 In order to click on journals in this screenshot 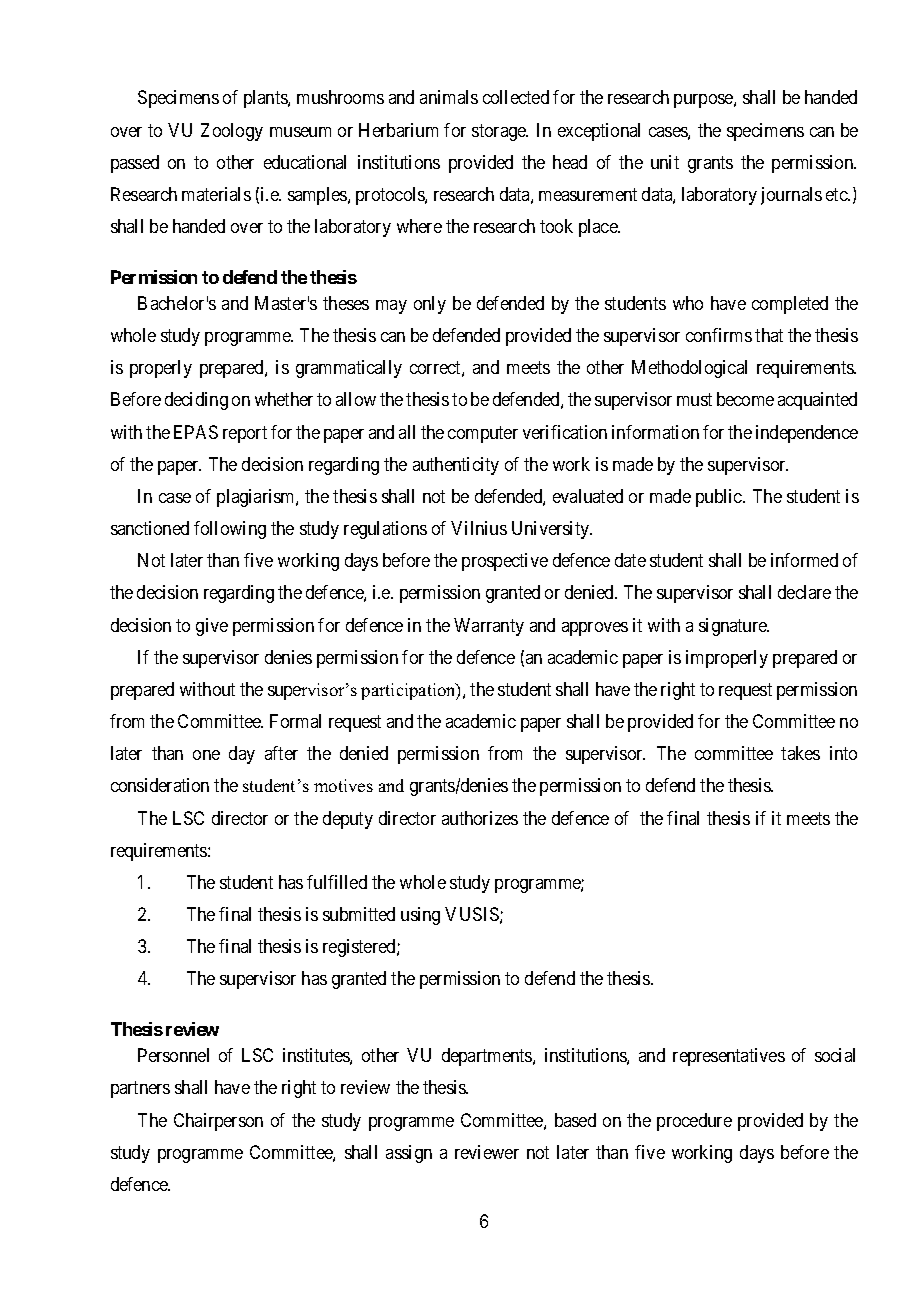, I will do `click(791, 196)`.
